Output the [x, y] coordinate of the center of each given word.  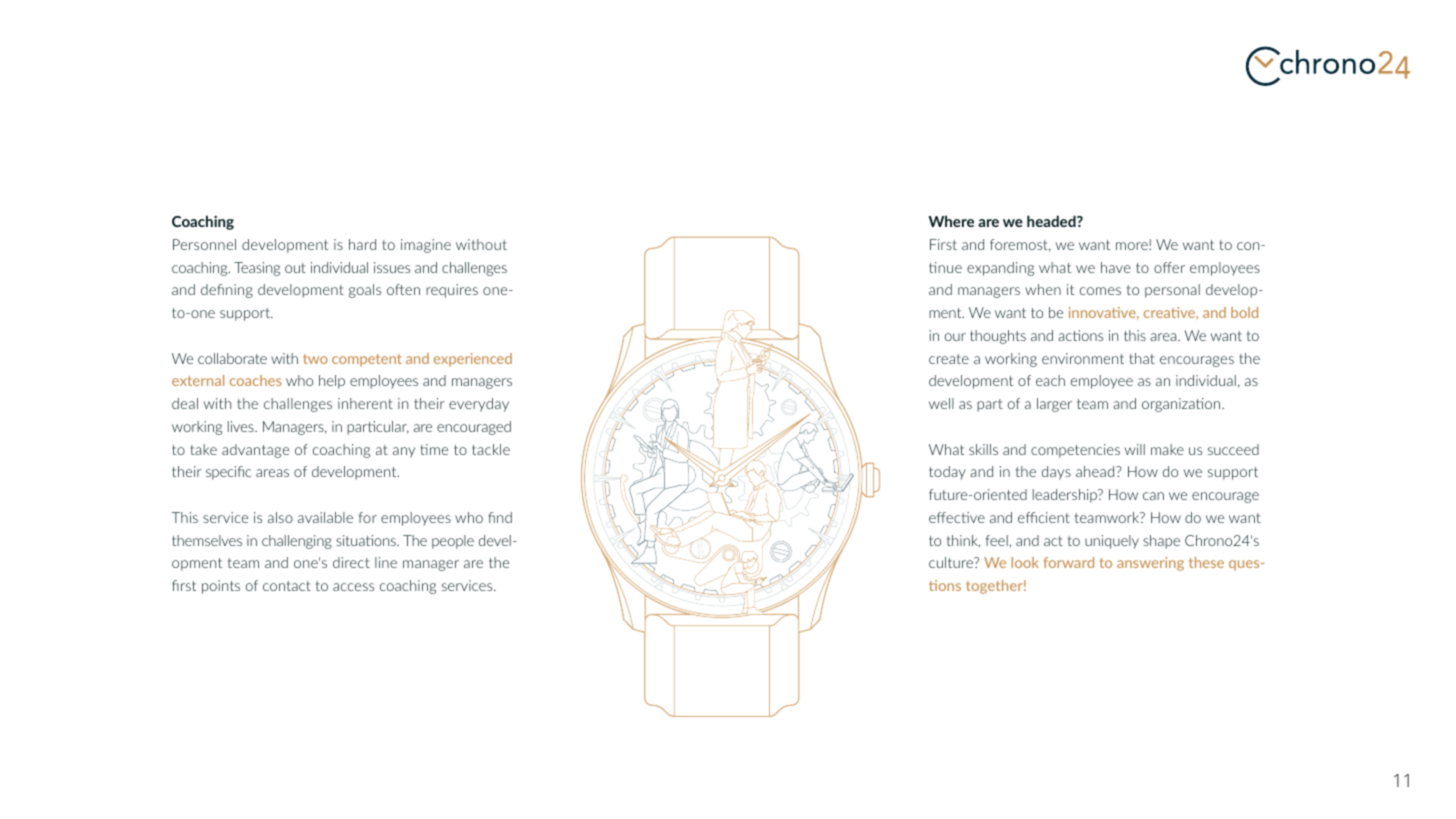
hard [362, 244]
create [949, 359]
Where [951, 221]
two [315, 359]
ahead [1096, 471]
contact [287, 586]
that [1142, 358]
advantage [255, 451]
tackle [491, 449]
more [1133, 246]
